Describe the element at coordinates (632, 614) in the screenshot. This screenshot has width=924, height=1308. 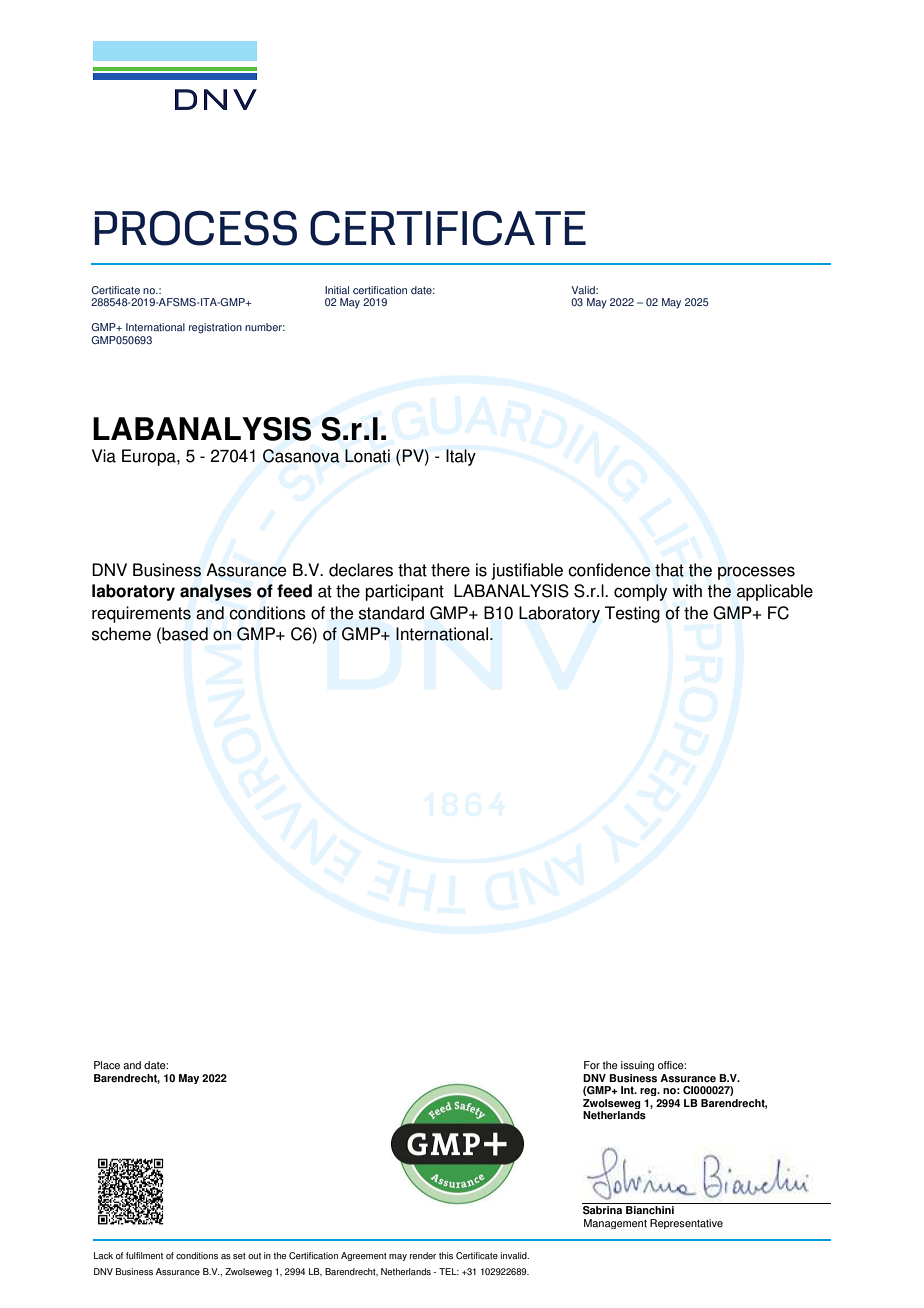
I see `Testing` at that location.
